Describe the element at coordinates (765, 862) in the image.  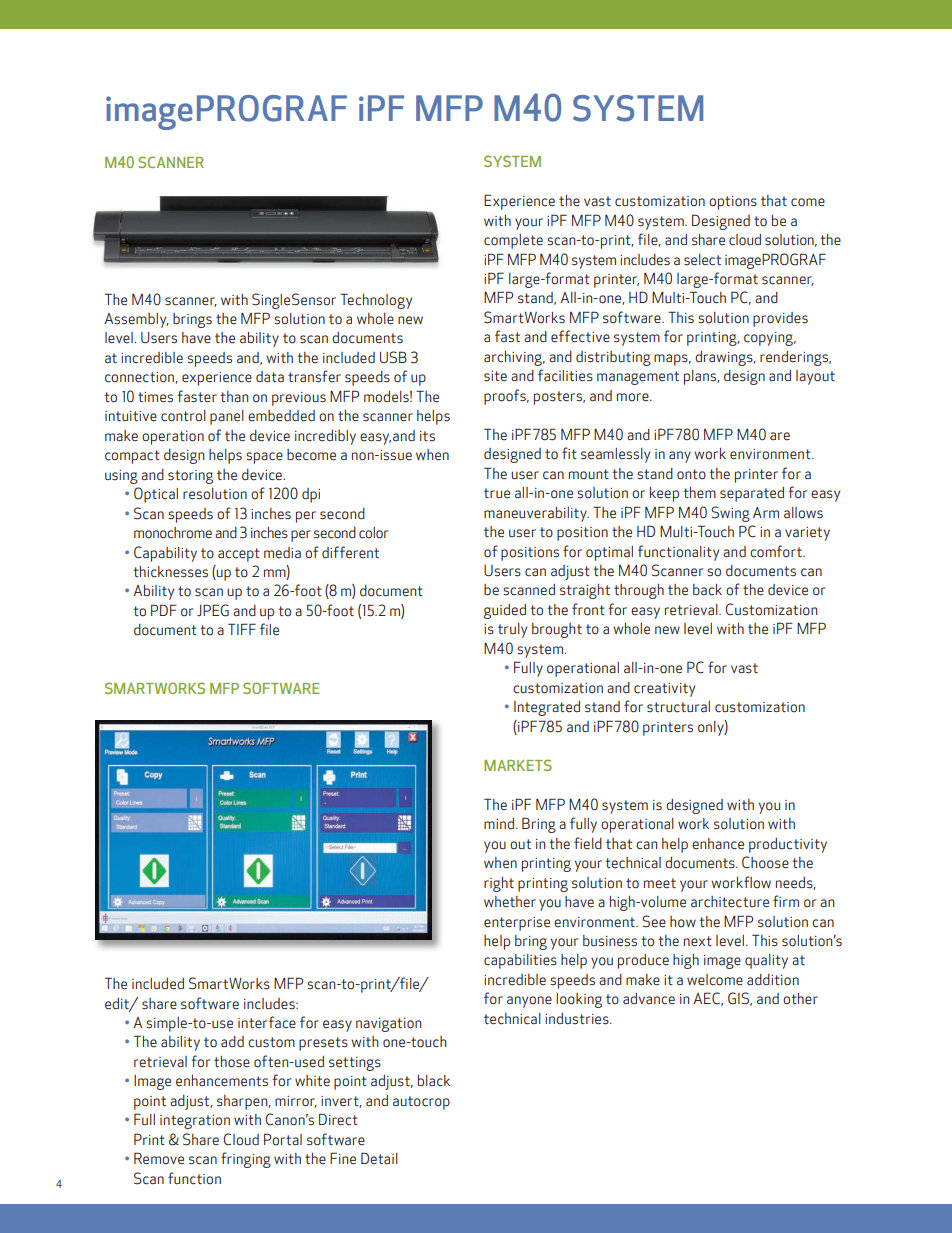
I see `Choose` at that location.
